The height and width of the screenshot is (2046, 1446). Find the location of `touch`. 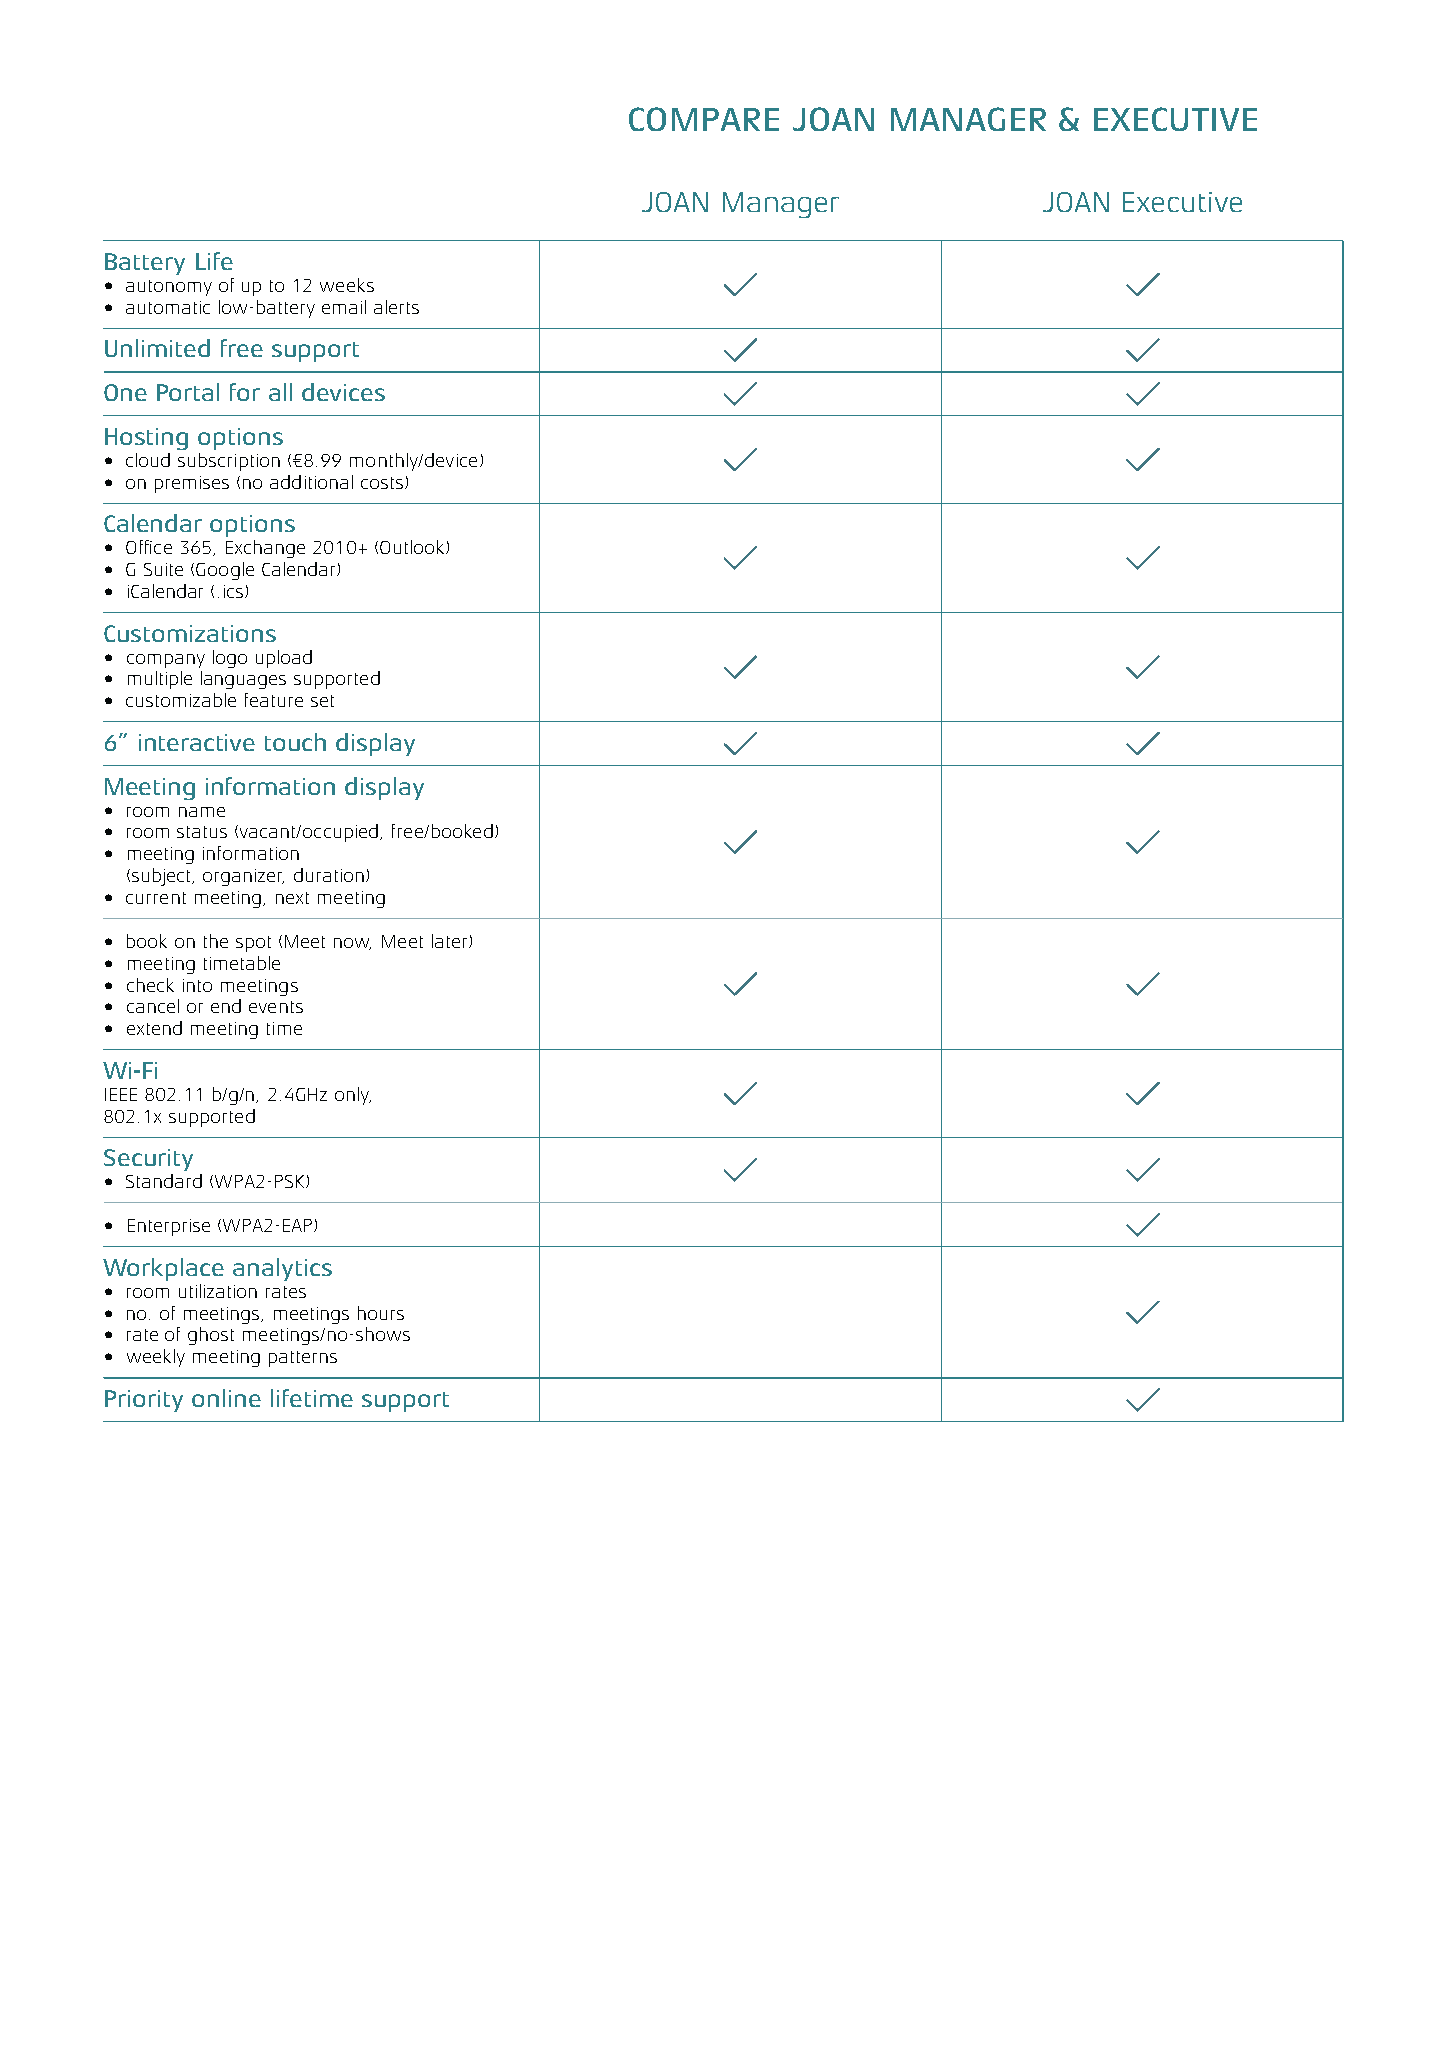

touch is located at coordinates (295, 742).
